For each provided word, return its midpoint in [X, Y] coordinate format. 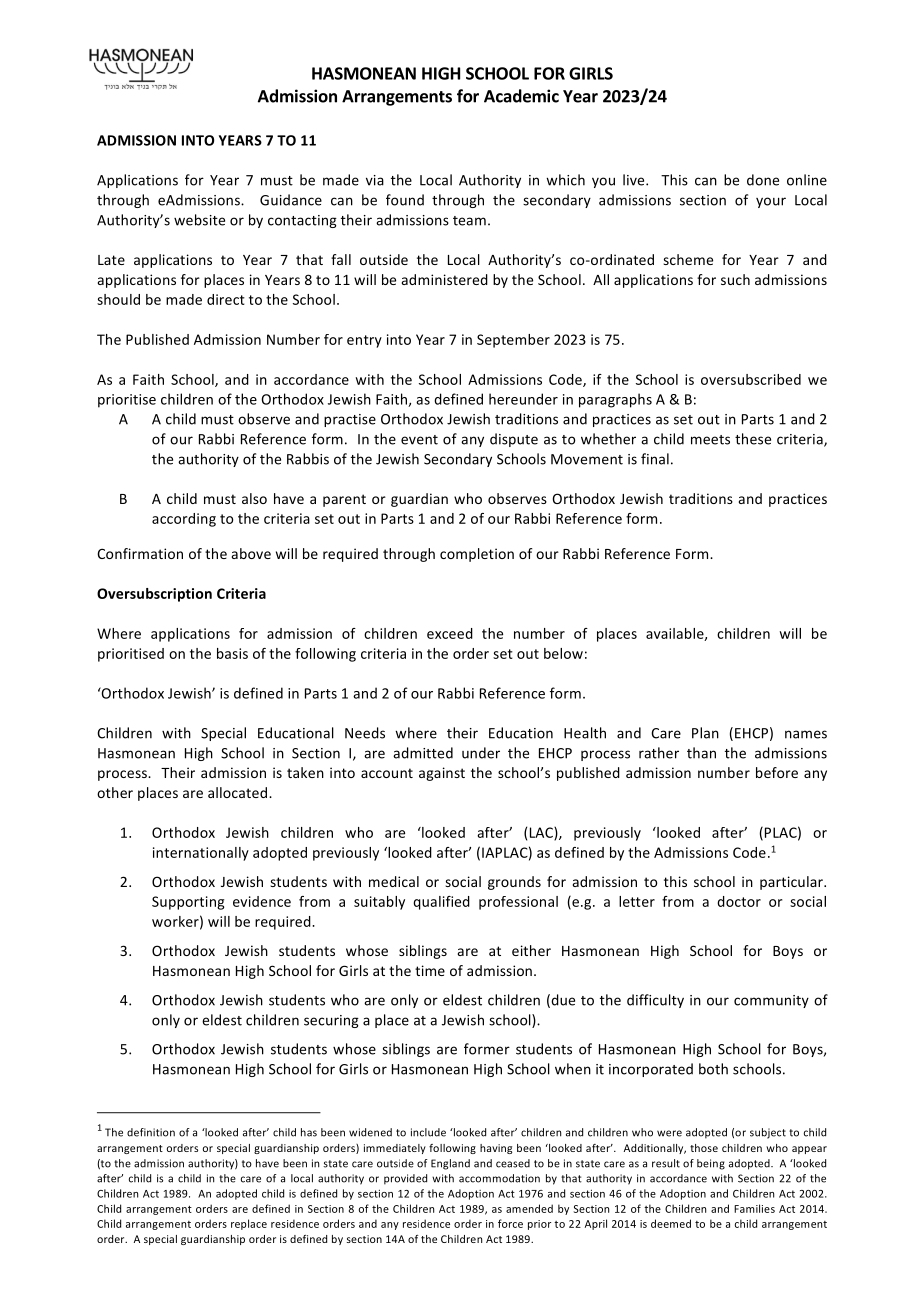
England [450, 1164]
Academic [521, 96]
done [763, 180]
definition [151, 1132]
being [711, 1164]
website [199, 220]
